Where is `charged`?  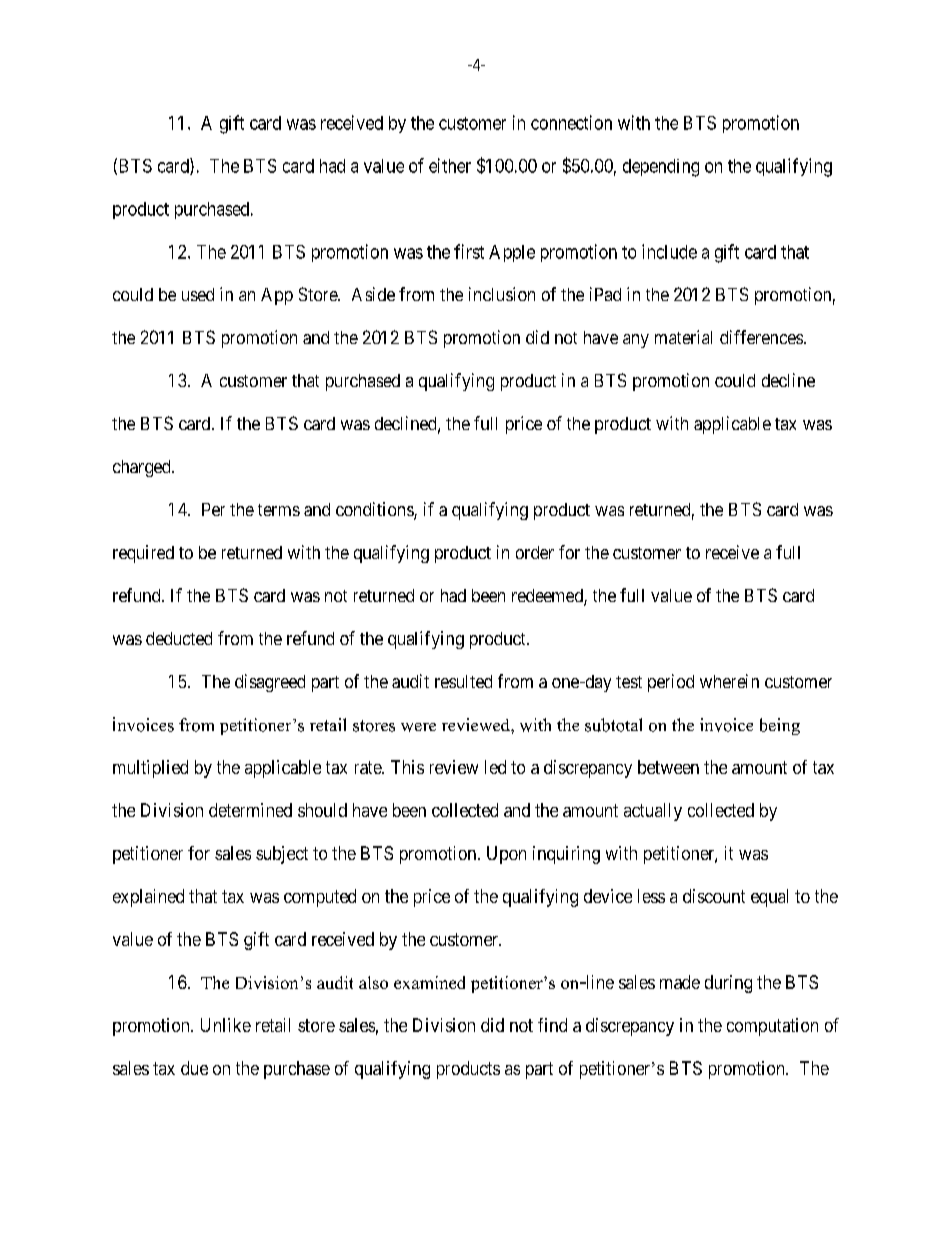 charged is located at coordinates (143, 468).
